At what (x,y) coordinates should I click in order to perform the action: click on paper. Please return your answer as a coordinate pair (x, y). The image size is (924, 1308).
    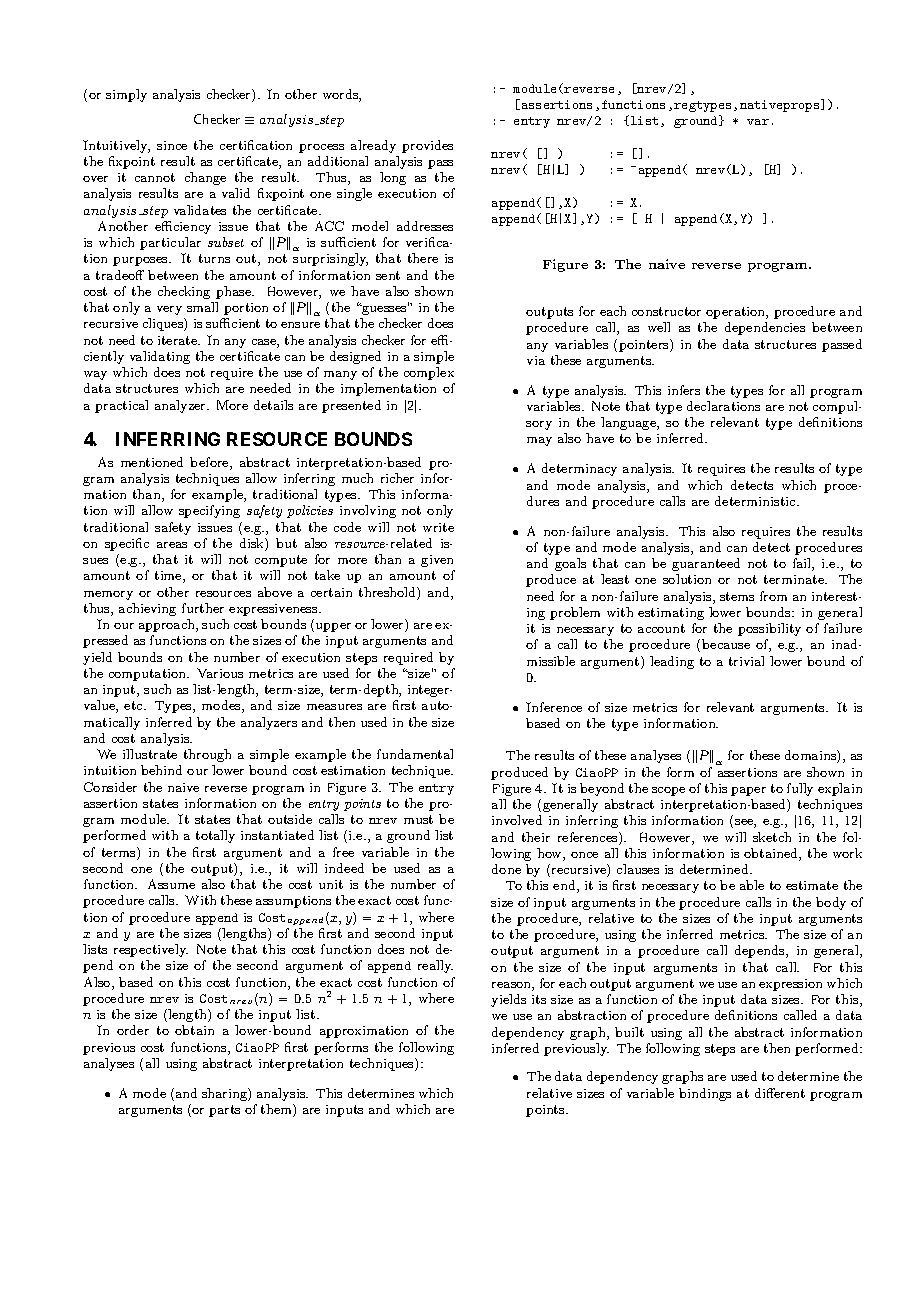
    Looking at the image, I should click on (748, 791).
